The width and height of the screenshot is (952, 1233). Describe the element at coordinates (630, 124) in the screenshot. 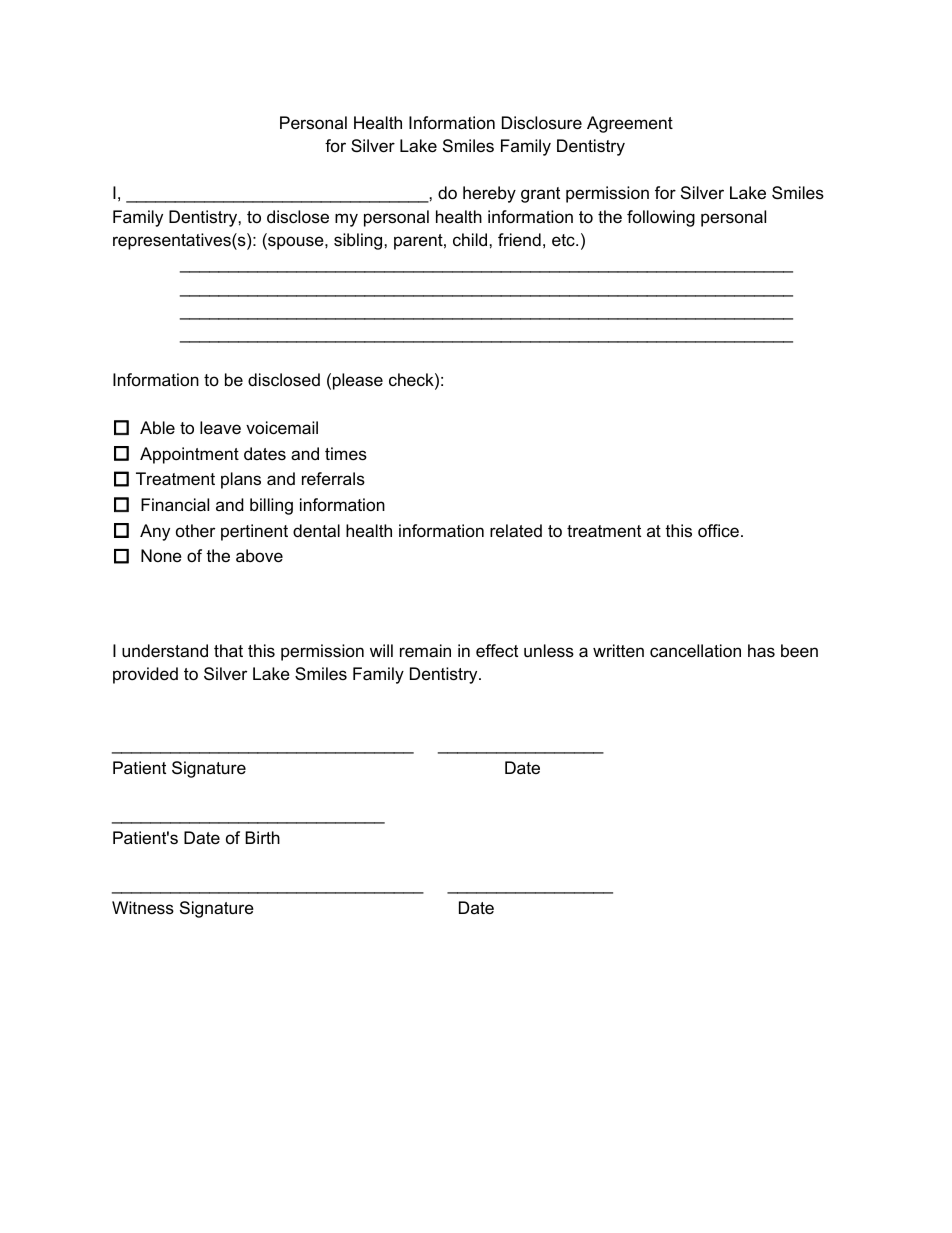

I see `Agreement` at that location.
